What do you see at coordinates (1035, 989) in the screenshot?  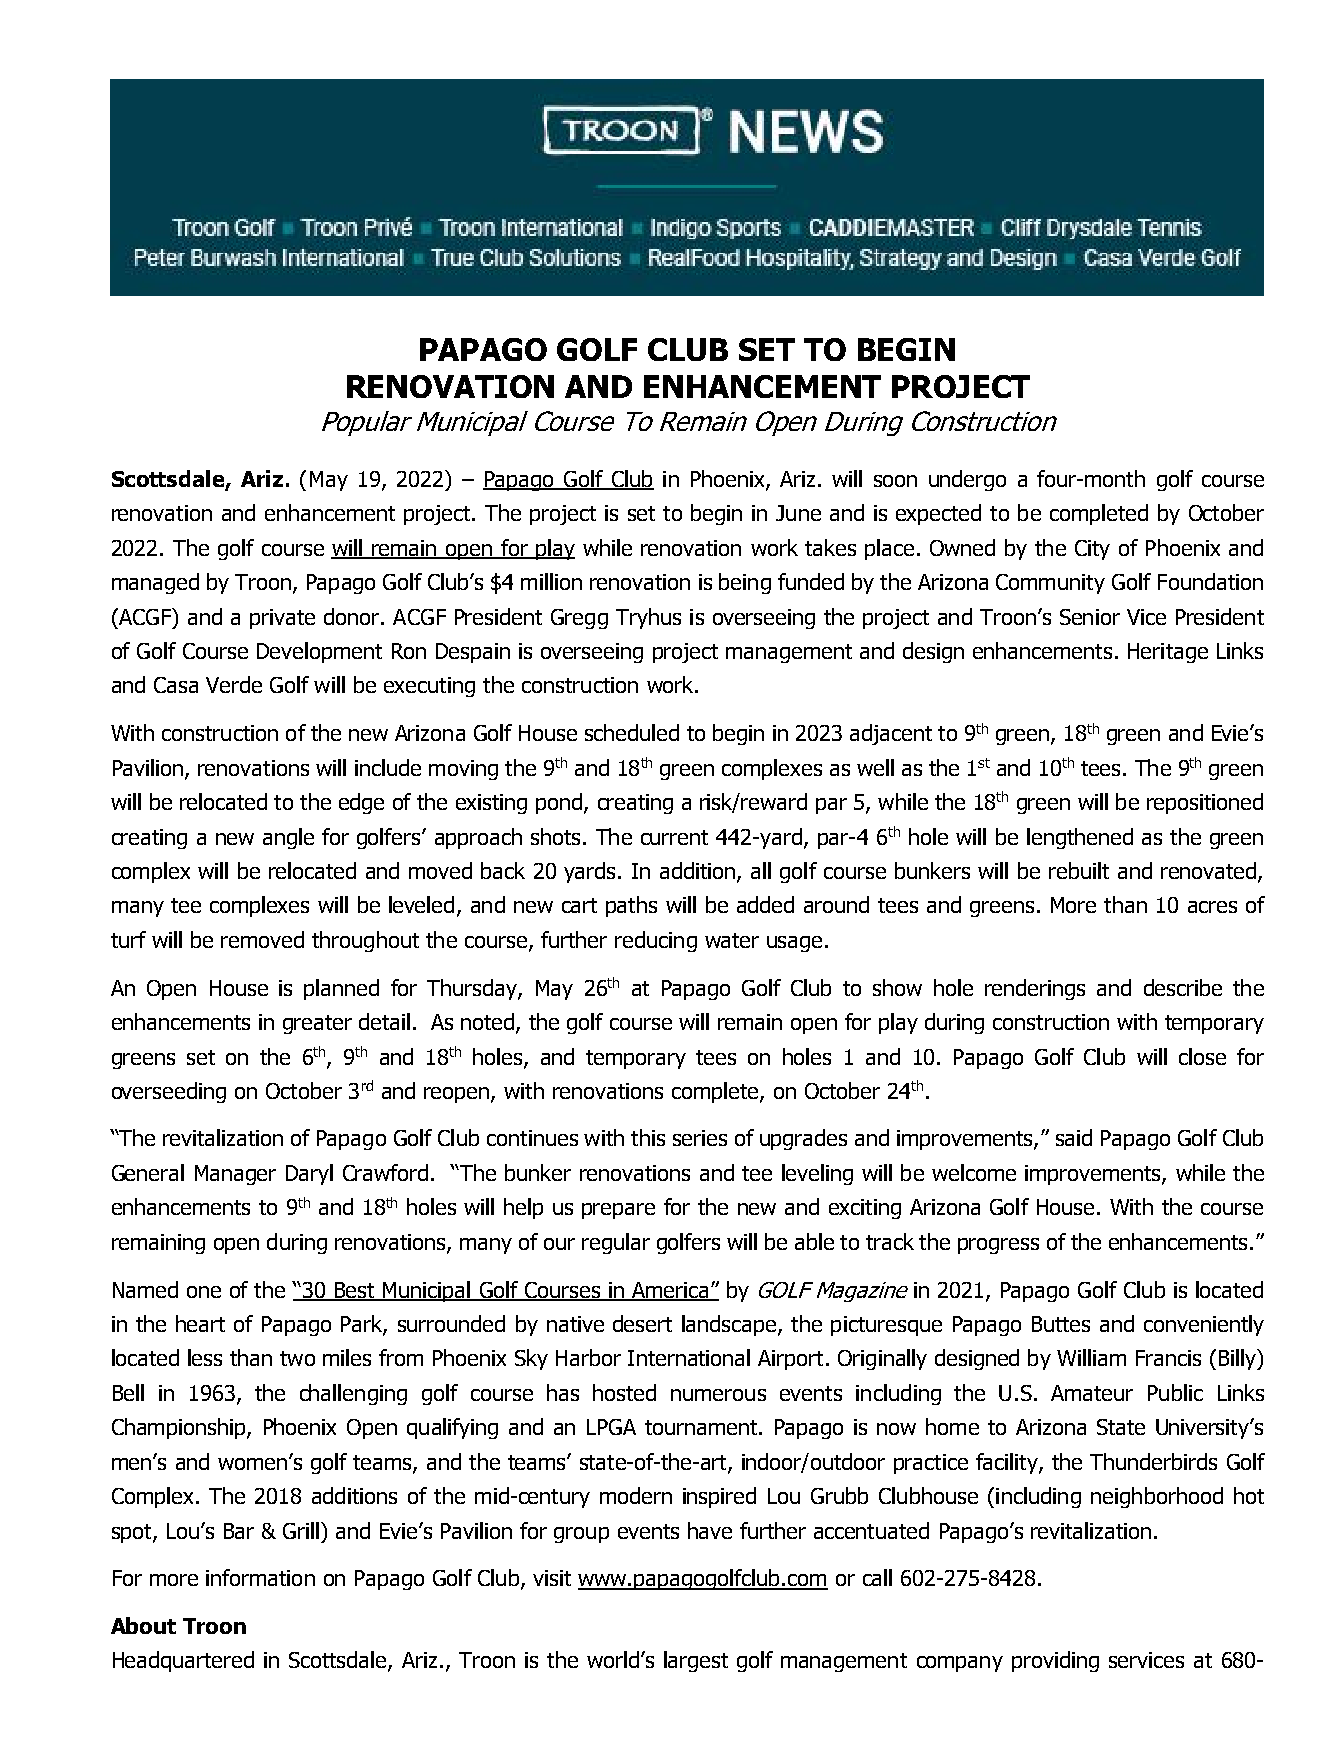 I see `renderings` at bounding box center [1035, 989].
